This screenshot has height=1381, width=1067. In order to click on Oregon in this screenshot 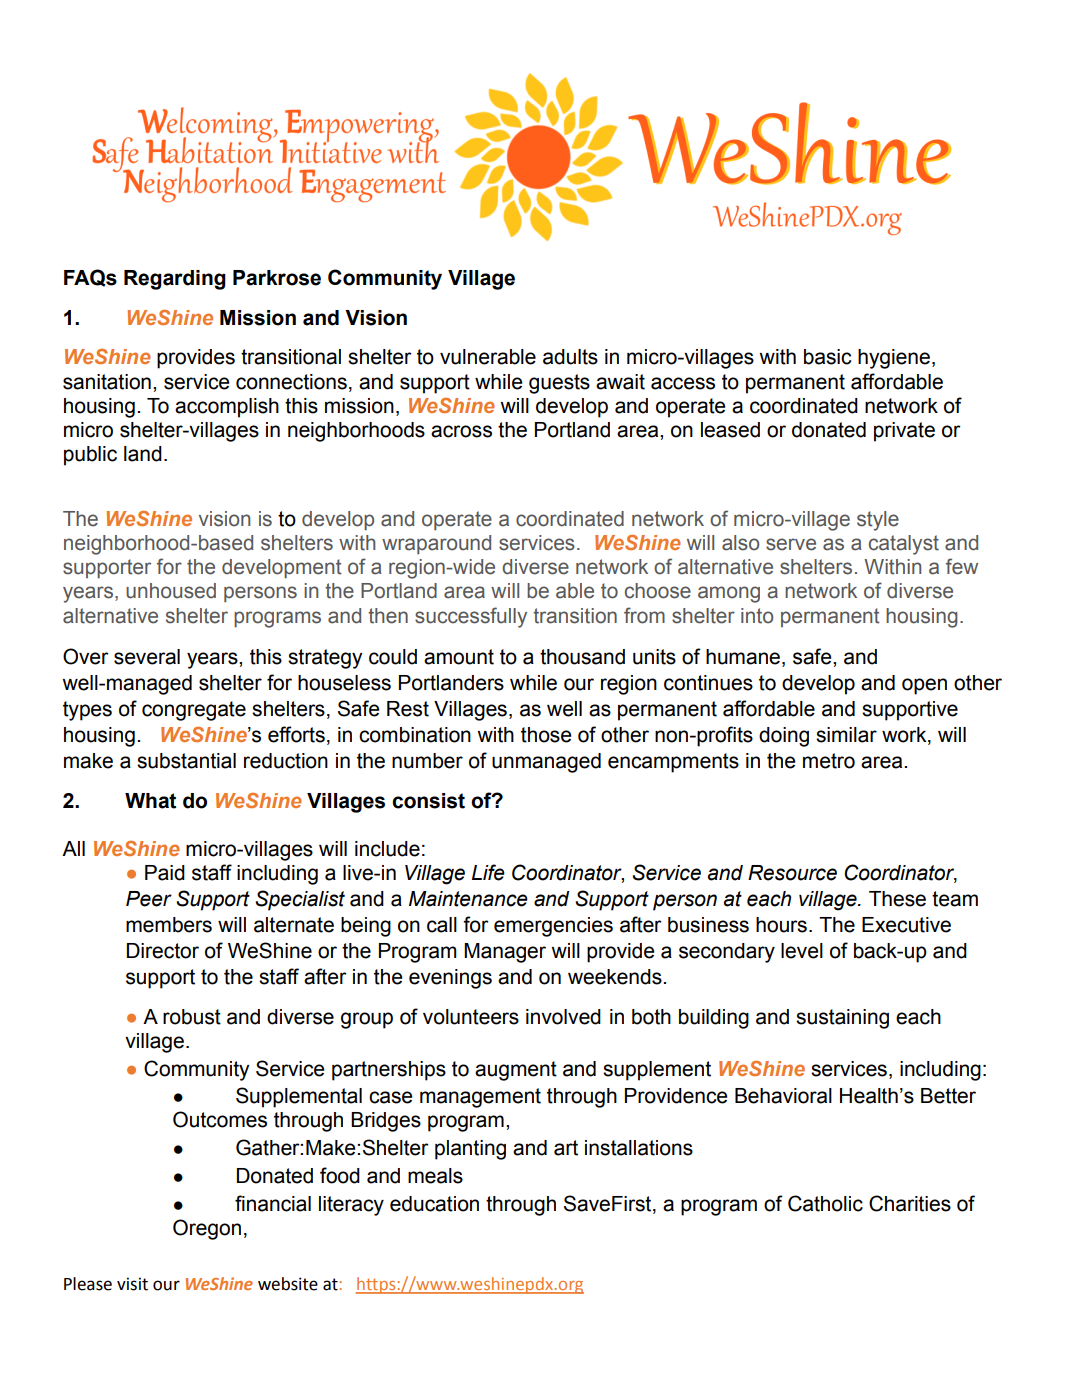, I will do `click(207, 1229)`.
